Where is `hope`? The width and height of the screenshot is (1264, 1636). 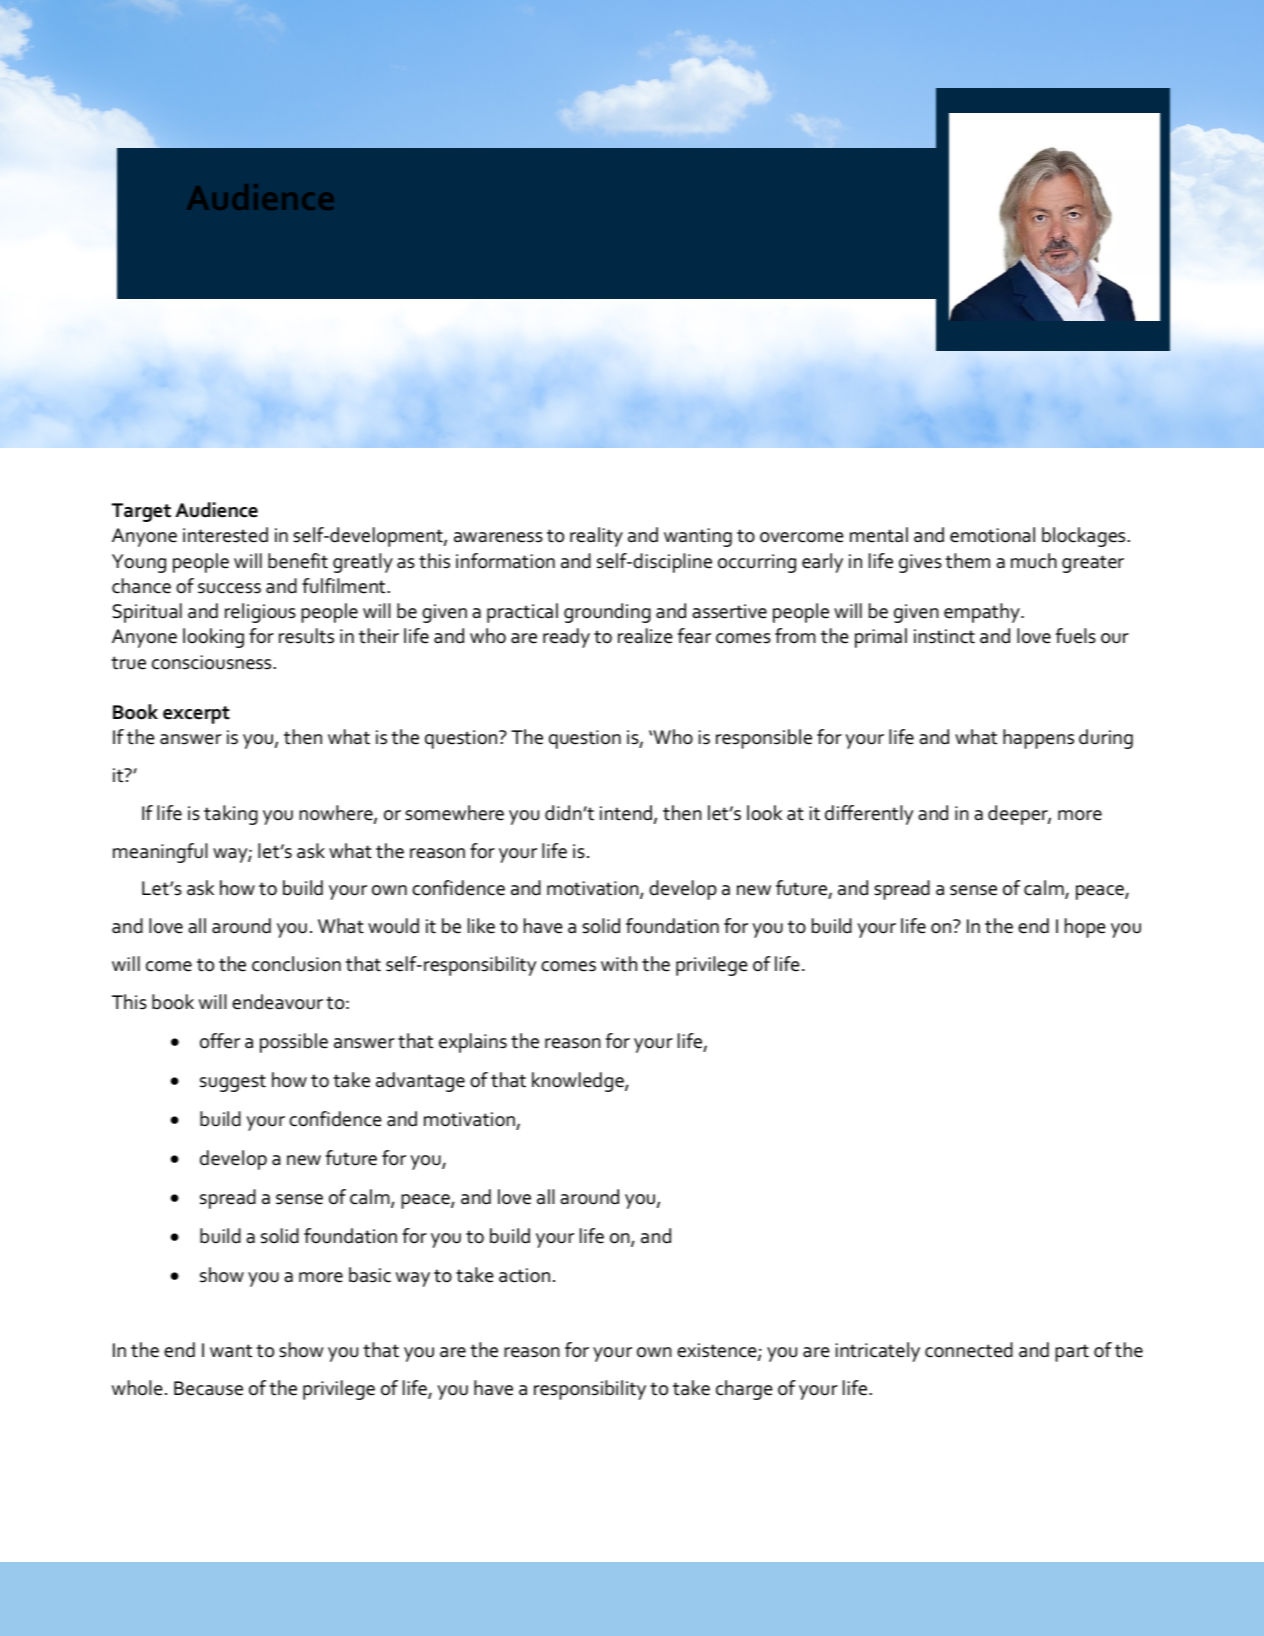 hope is located at coordinates (1085, 928).
